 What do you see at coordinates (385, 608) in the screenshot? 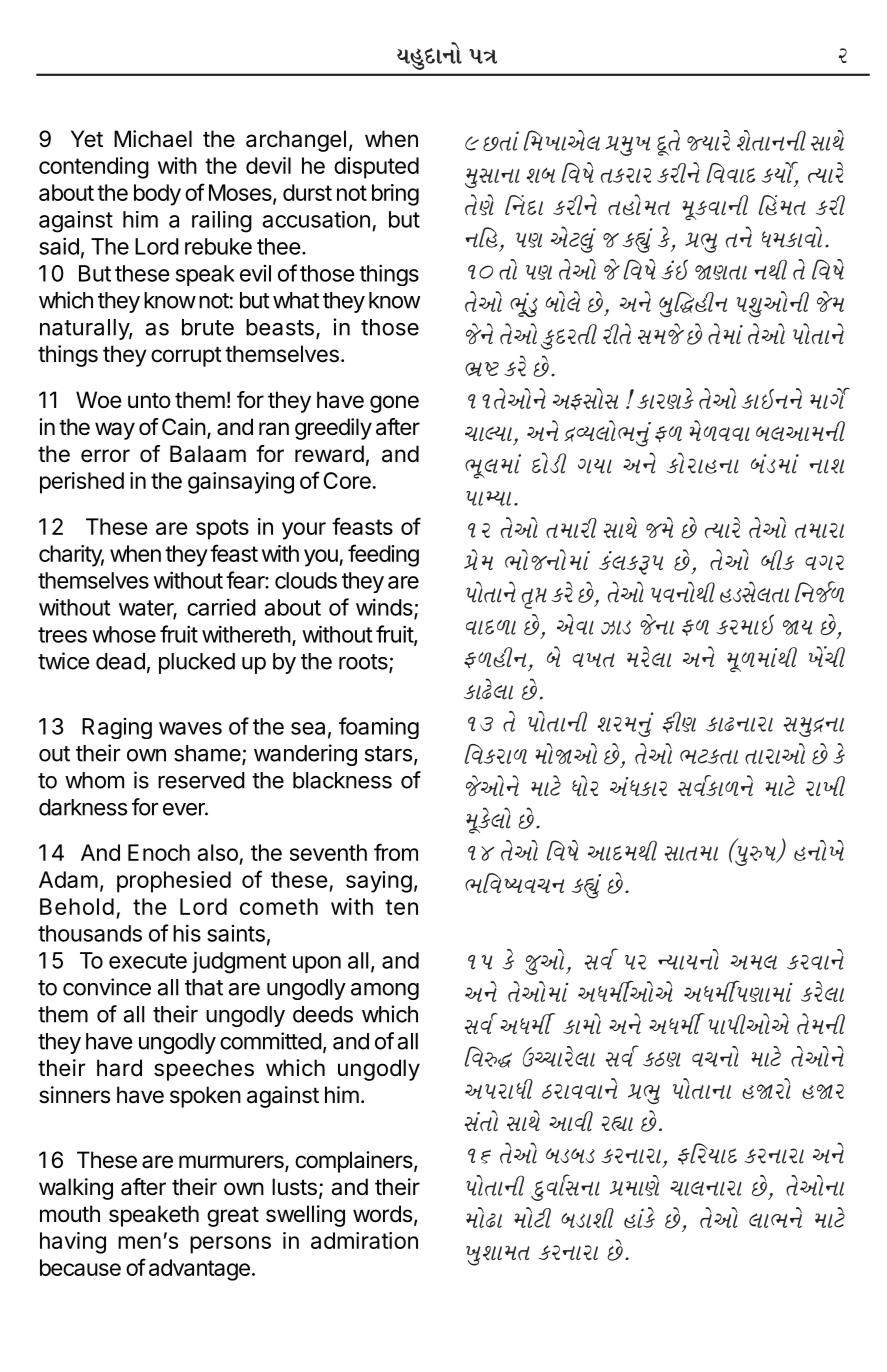
I see `winds` at bounding box center [385, 608].
